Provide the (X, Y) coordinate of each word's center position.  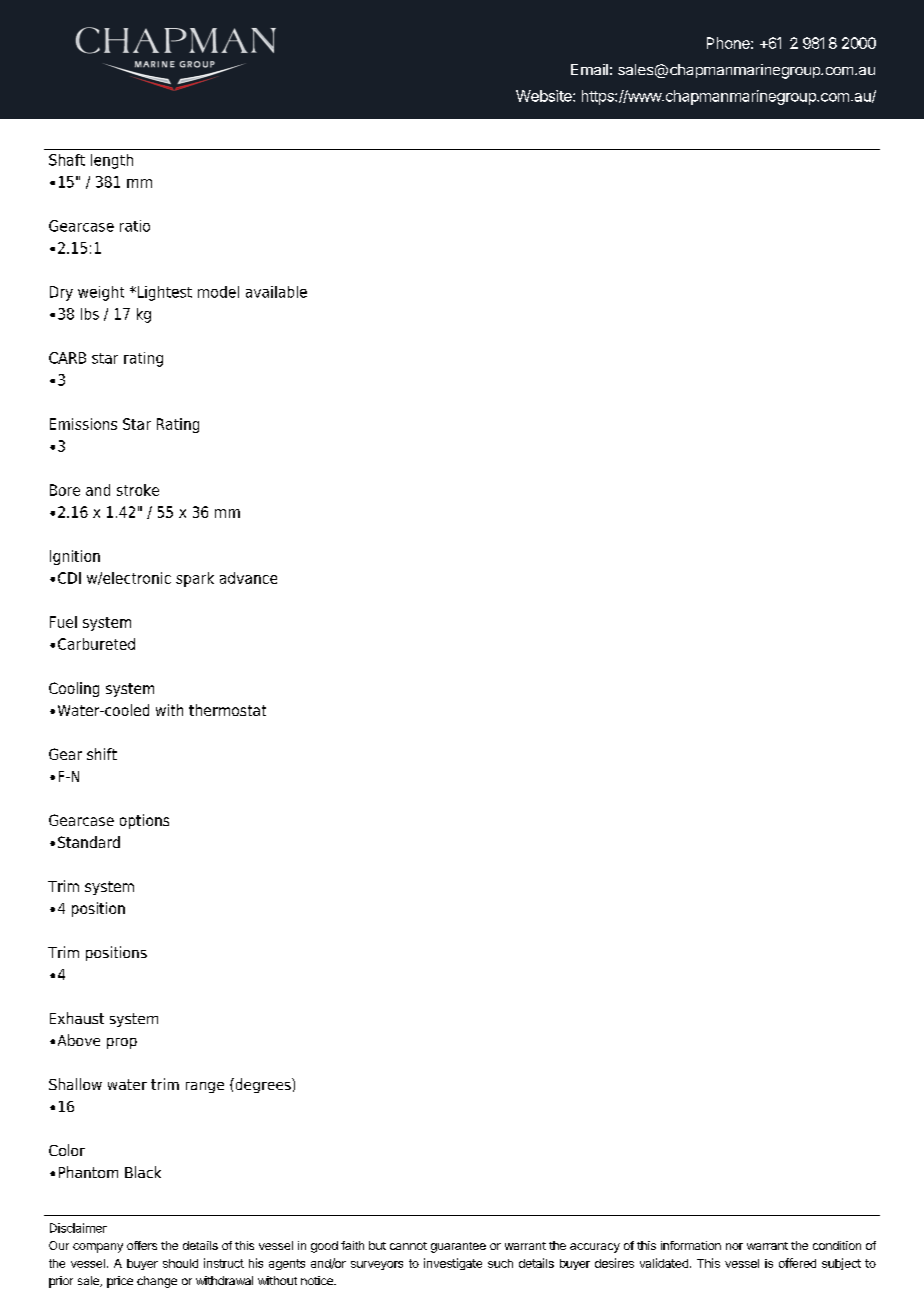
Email (589, 69)
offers (142, 1245)
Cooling (74, 689)
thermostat (227, 710)
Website (545, 96)
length (112, 161)
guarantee (458, 1247)
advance (248, 578)
